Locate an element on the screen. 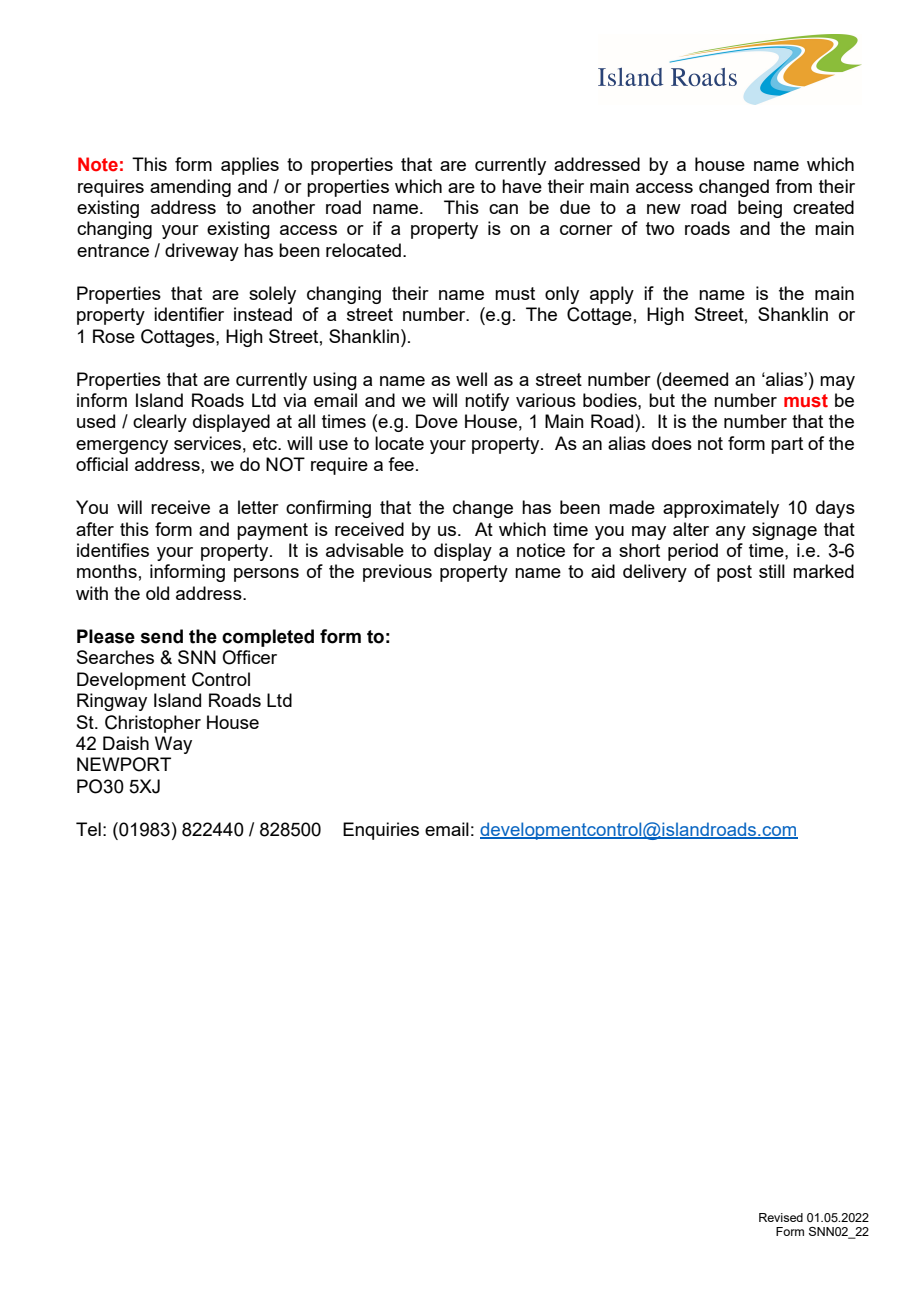 This screenshot has height=1308, width=924. previous is located at coordinates (397, 573).
